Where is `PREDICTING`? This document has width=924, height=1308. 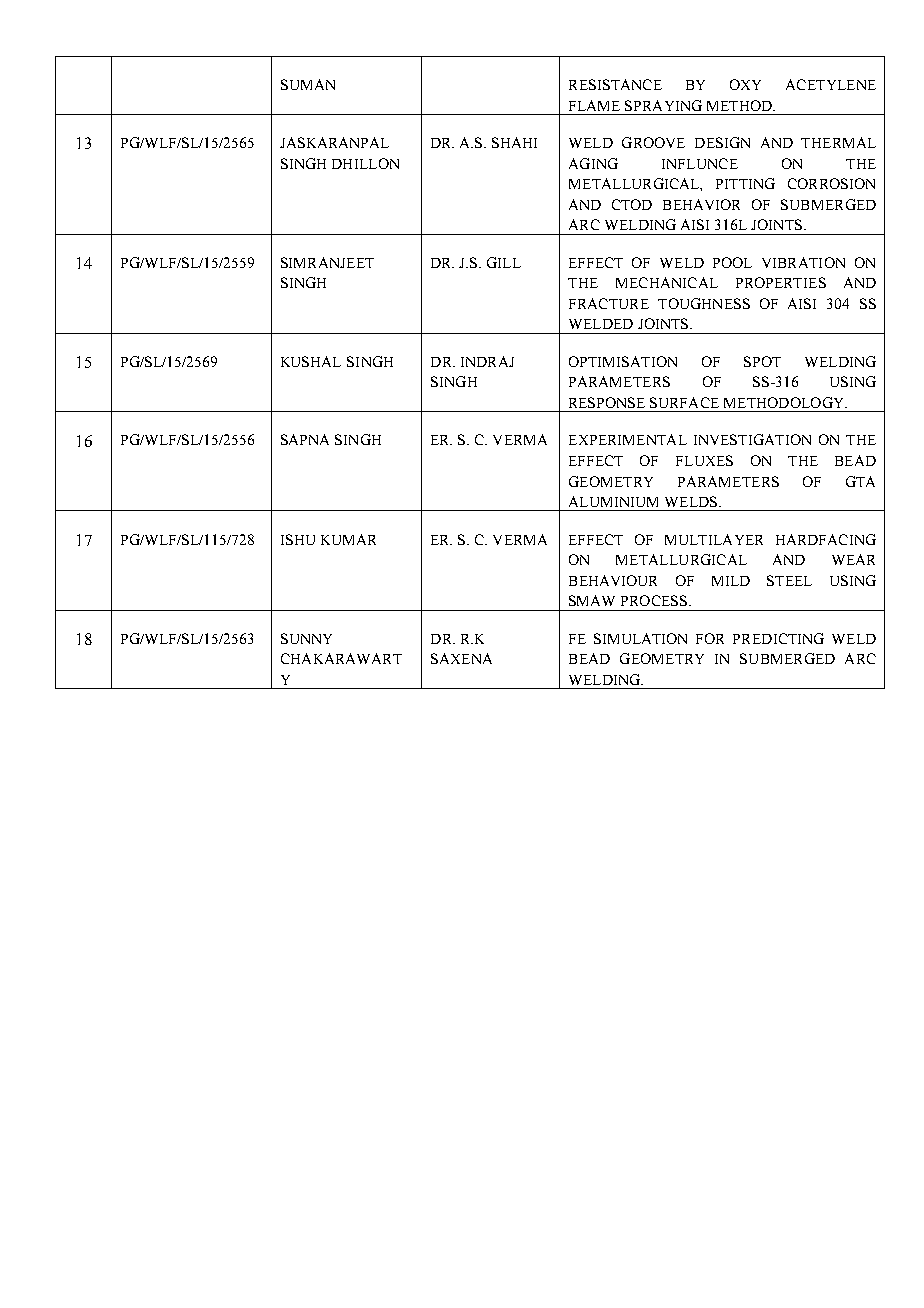
PREDICTING is located at coordinates (778, 638).
